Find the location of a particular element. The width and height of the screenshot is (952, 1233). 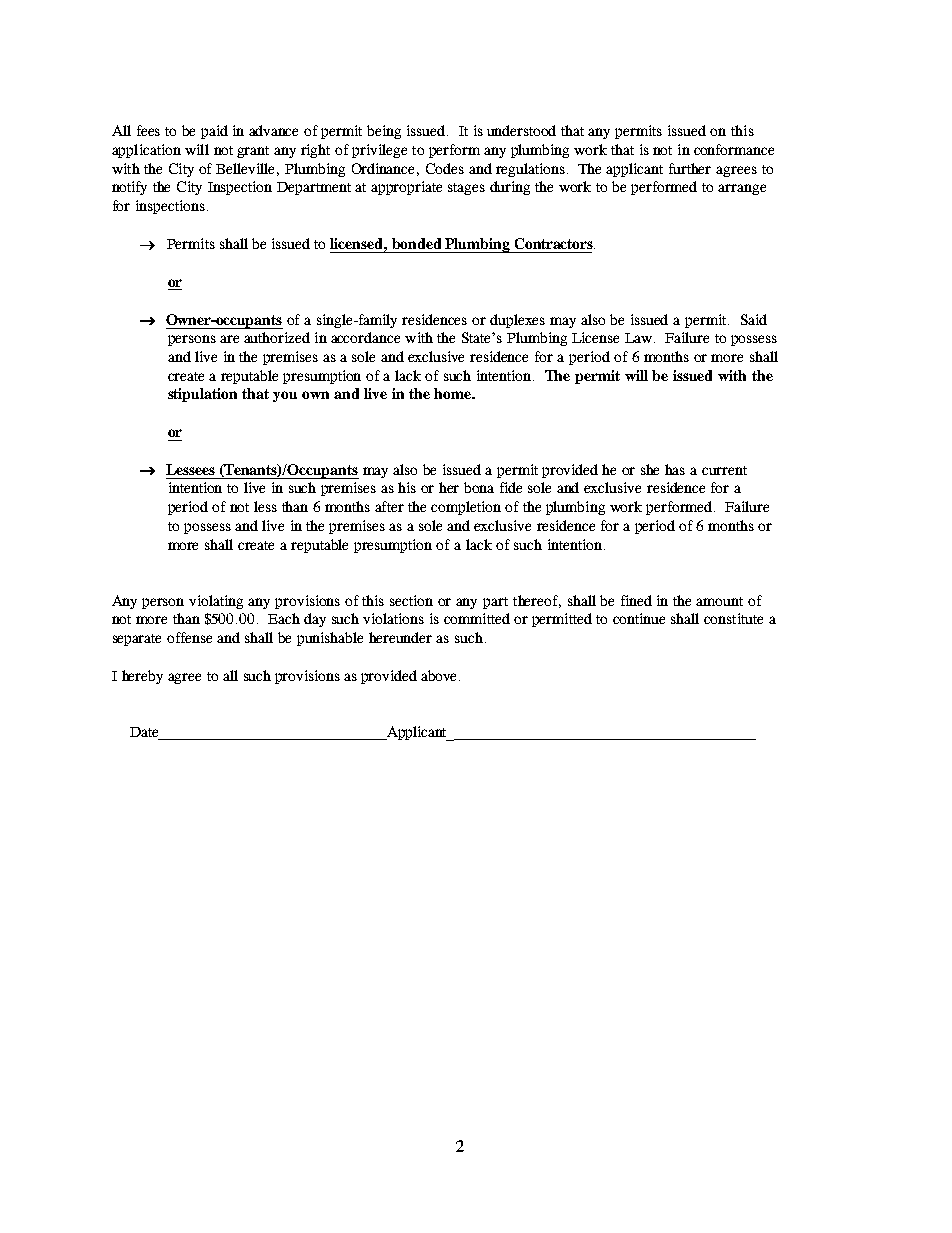

continue is located at coordinates (639, 618).
